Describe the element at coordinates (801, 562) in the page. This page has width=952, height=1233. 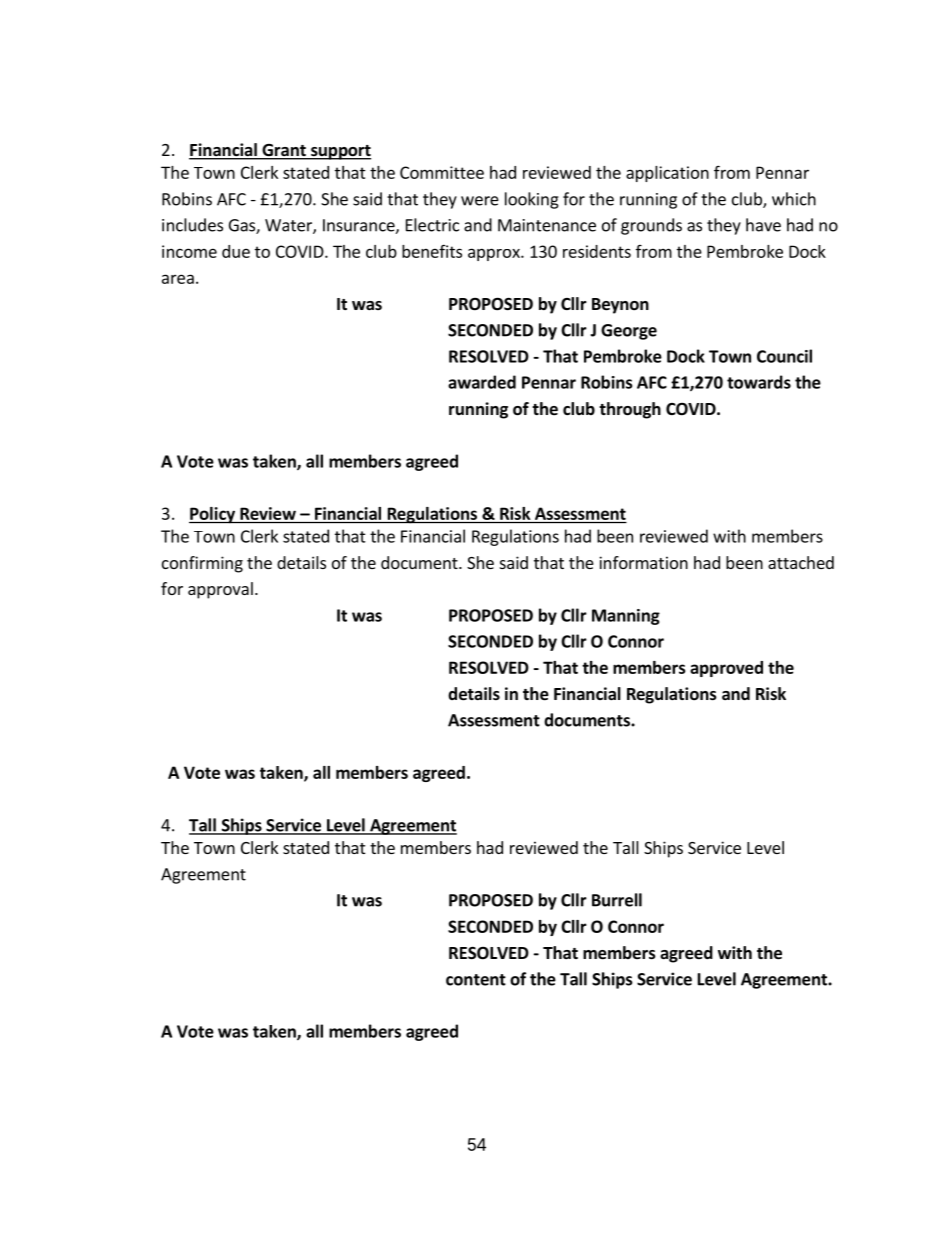
I see `attached` at that location.
